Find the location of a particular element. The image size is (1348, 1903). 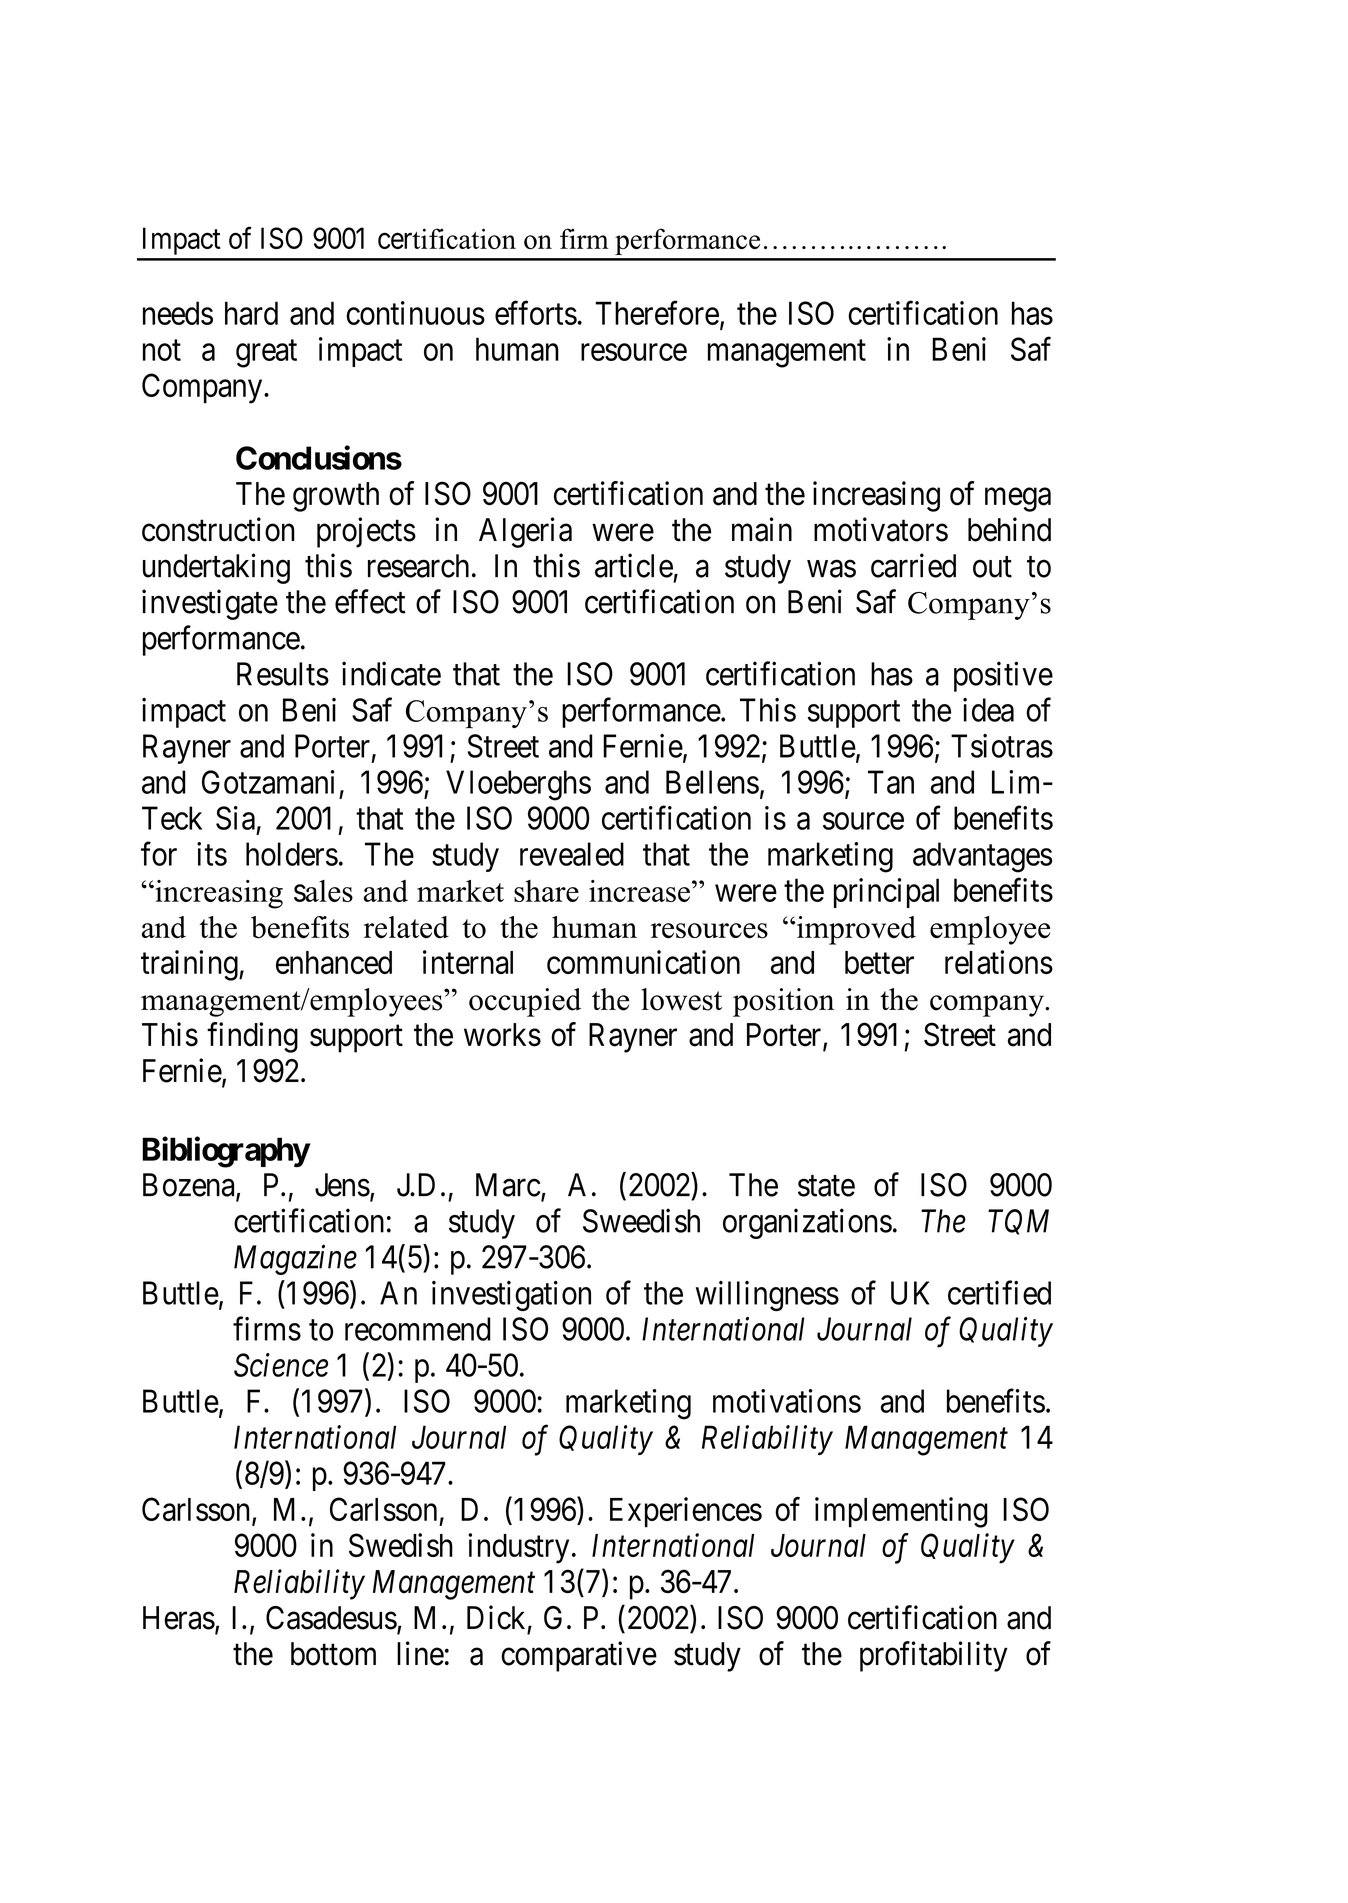

Therefore is located at coordinates (657, 313).
